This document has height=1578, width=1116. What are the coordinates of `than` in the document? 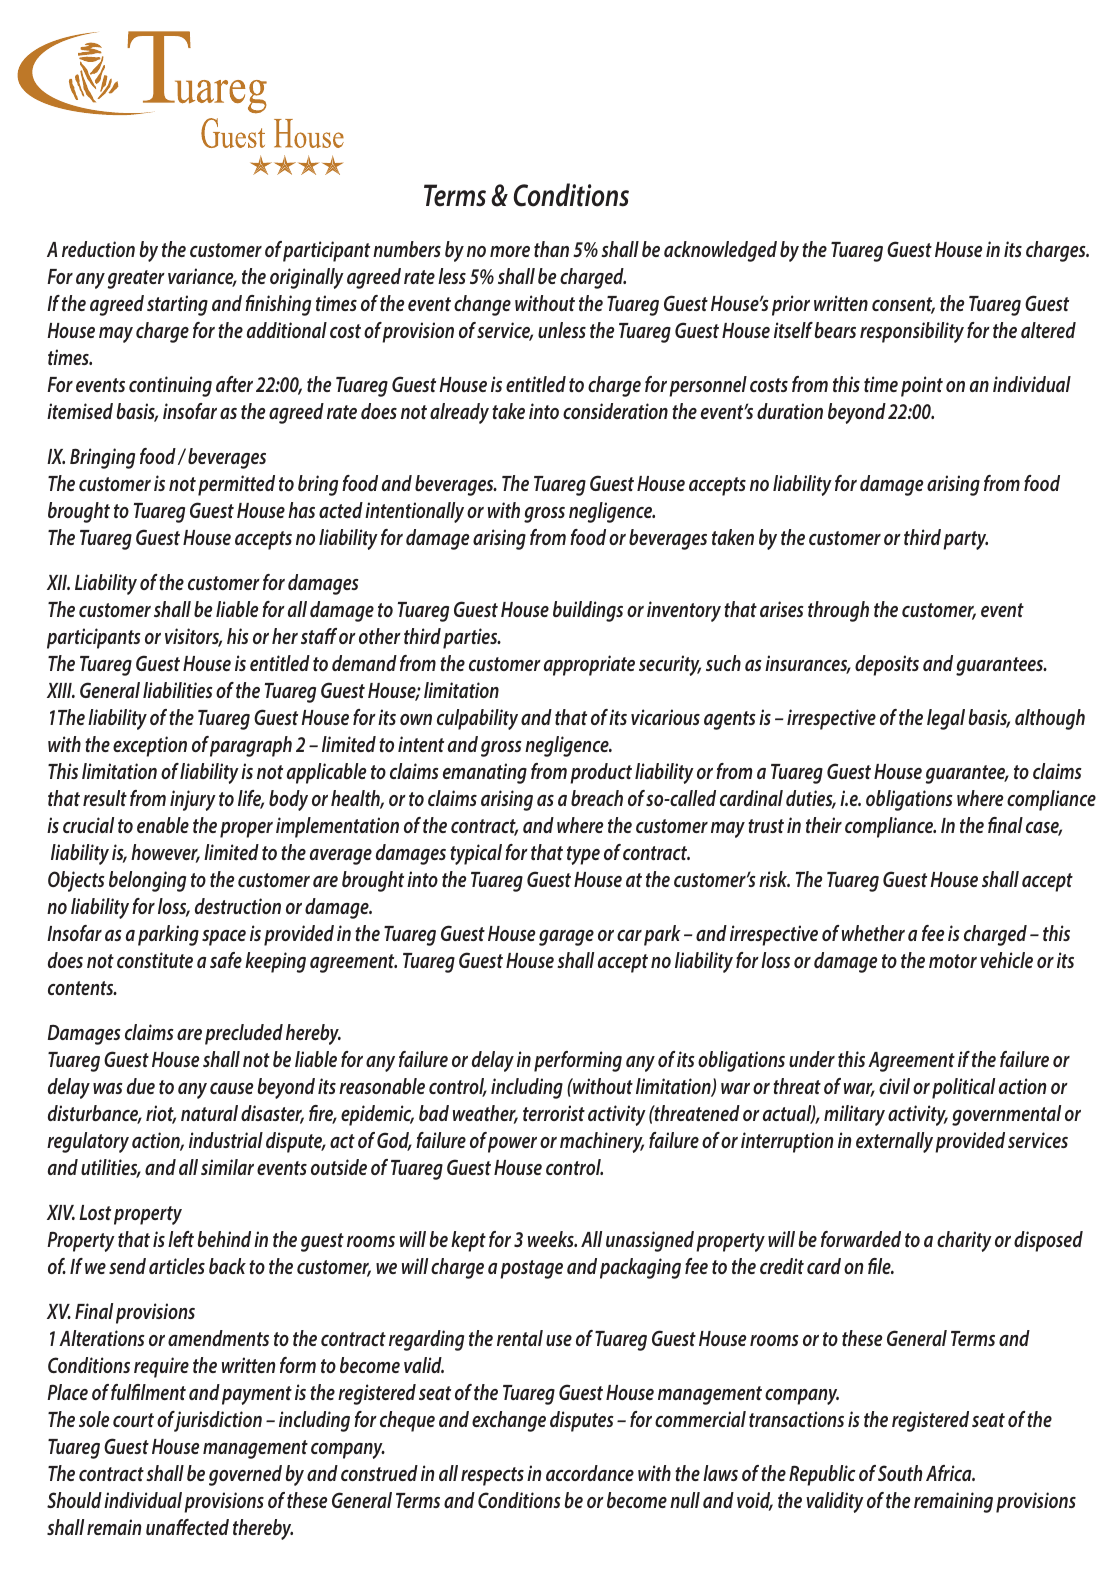 It's located at (551, 249).
